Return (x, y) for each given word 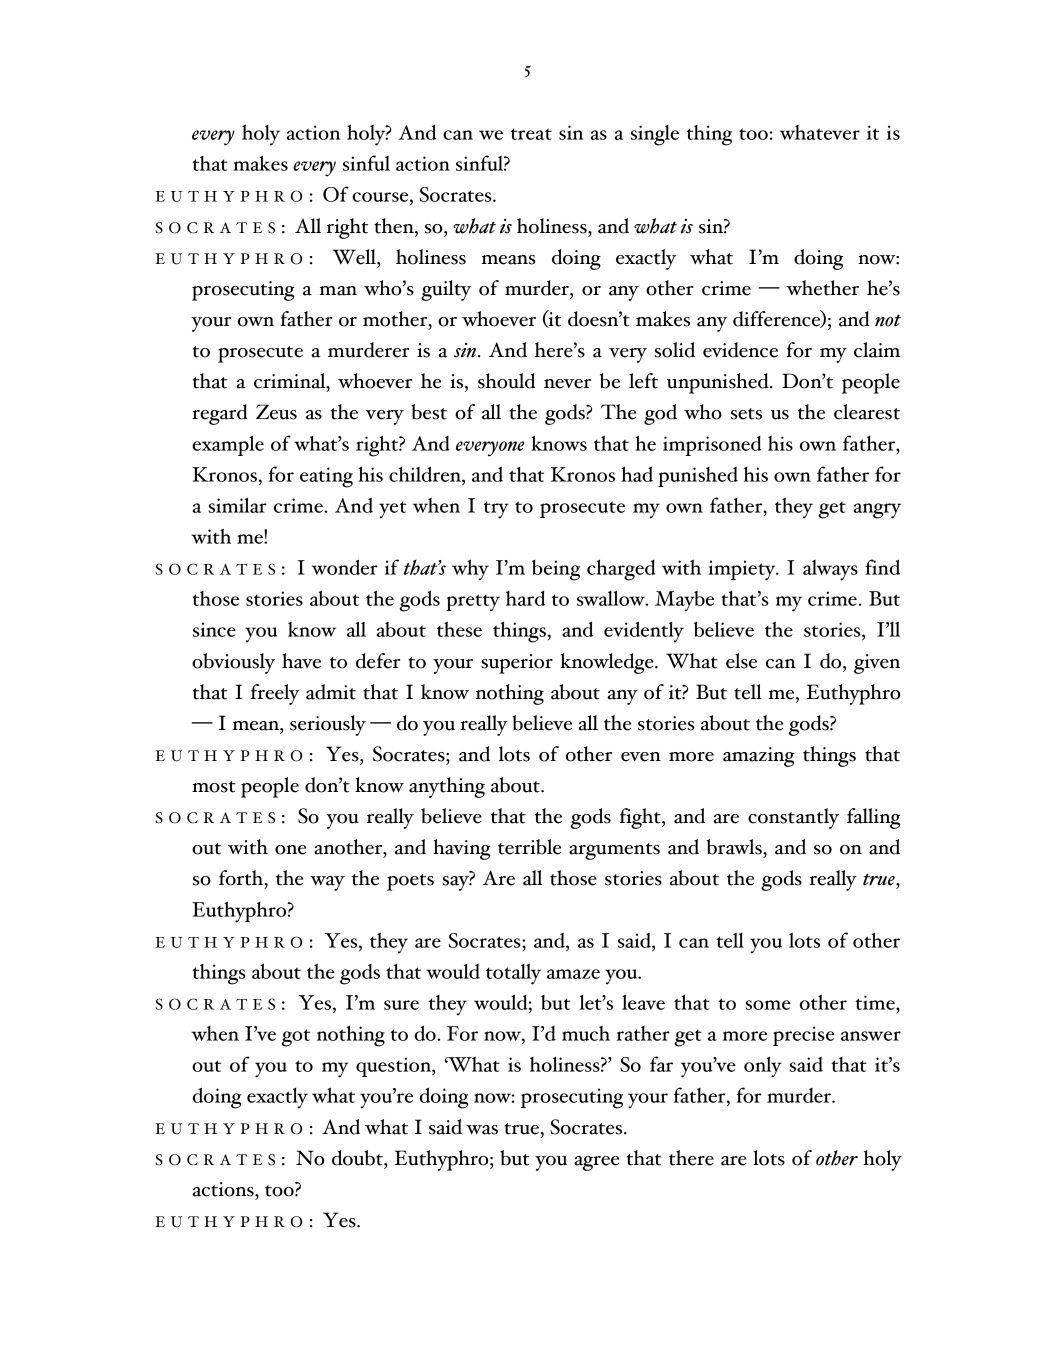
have (301, 661)
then (395, 227)
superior (517, 664)
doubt (358, 1158)
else (741, 661)
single (655, 135)
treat (531, 134)
